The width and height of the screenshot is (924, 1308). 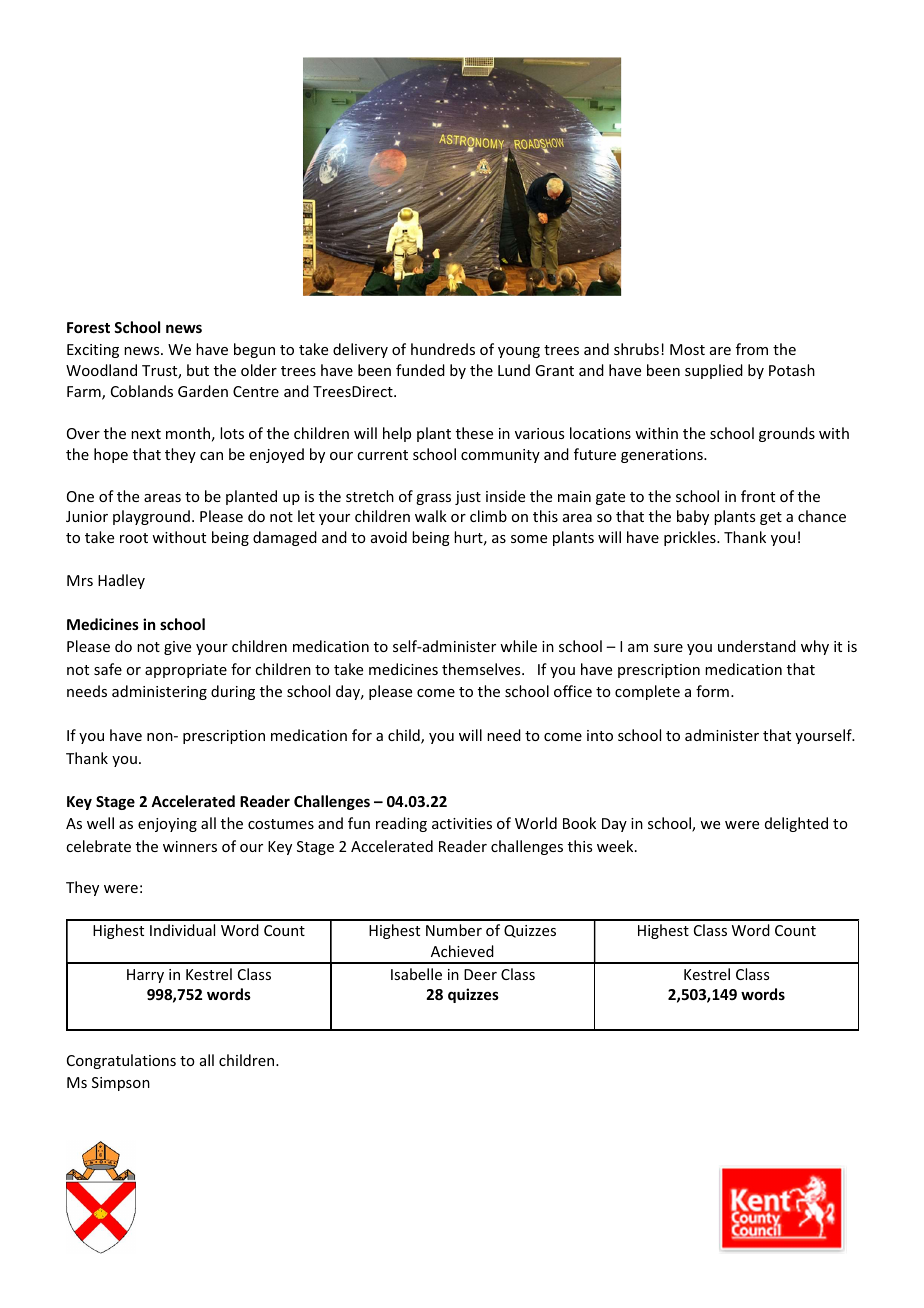 I want to click on themselves, so click(x=482, y=669).
